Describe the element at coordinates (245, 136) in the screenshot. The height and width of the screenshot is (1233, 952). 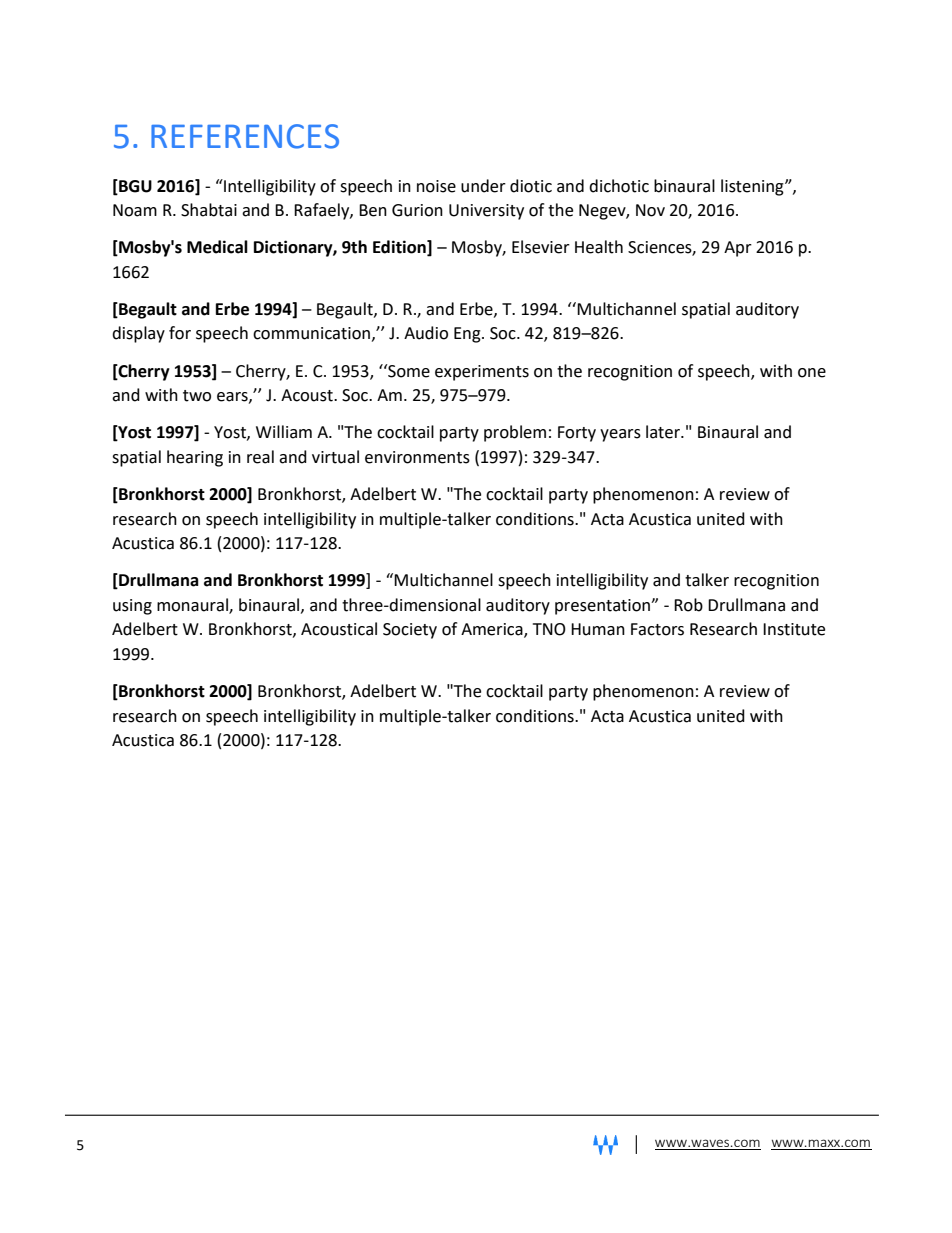
I see `REFERENCES` at that location.
